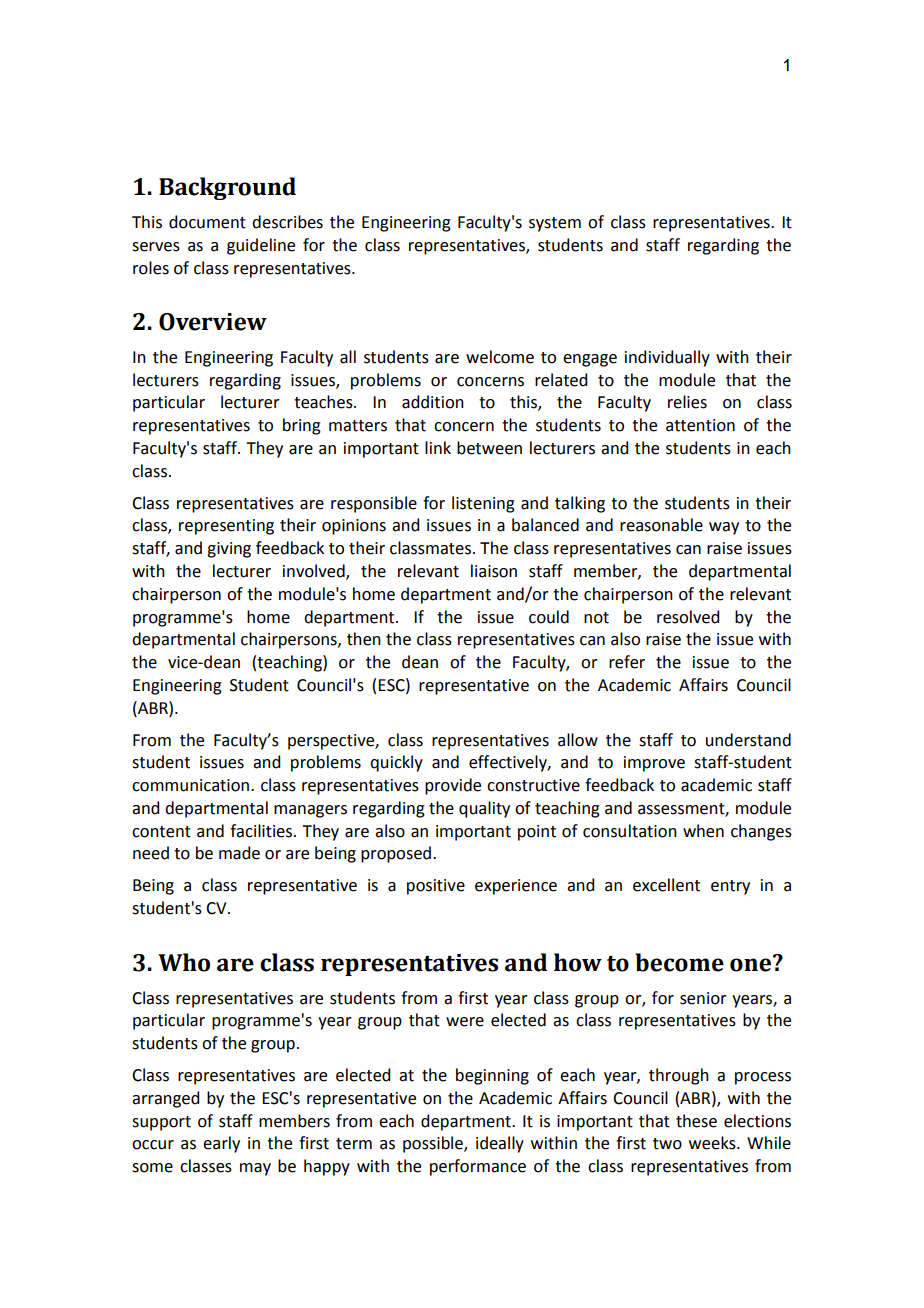  Describe the element at coordinates (713, 1143) in the image. I see `weeks` at that location.
